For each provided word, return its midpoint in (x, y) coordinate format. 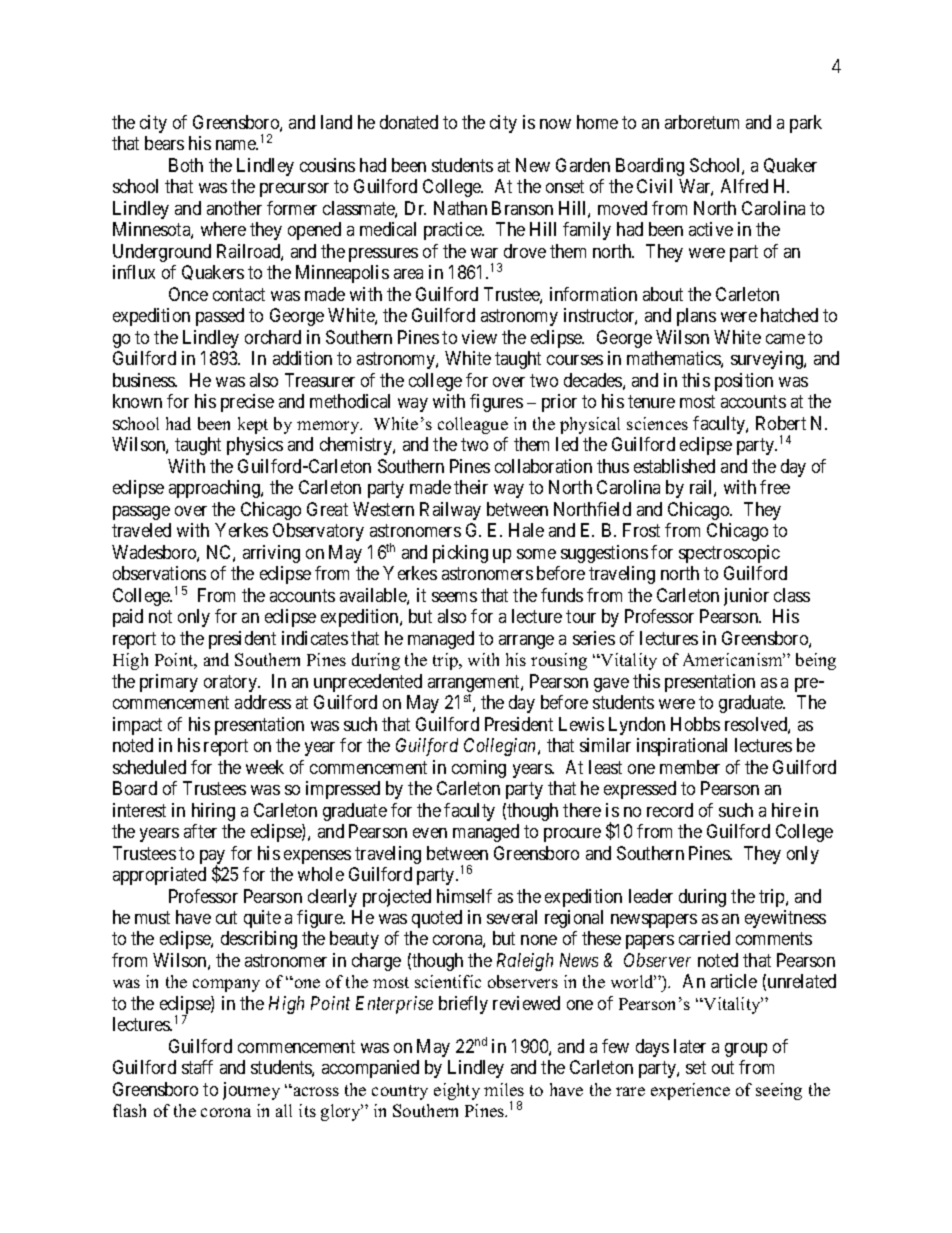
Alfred (744, 186)
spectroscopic (729, 554)
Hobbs (695, 724)
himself (464, 896)
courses (575, 360)
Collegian (501, 747)
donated (409, 122)
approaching (215, 489)
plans (696, 317)
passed (220, 317)
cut (226, 917)
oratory (232, 683)
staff (197, 1067)
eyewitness (785, 919)
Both (186, 165)
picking (460, 554)
